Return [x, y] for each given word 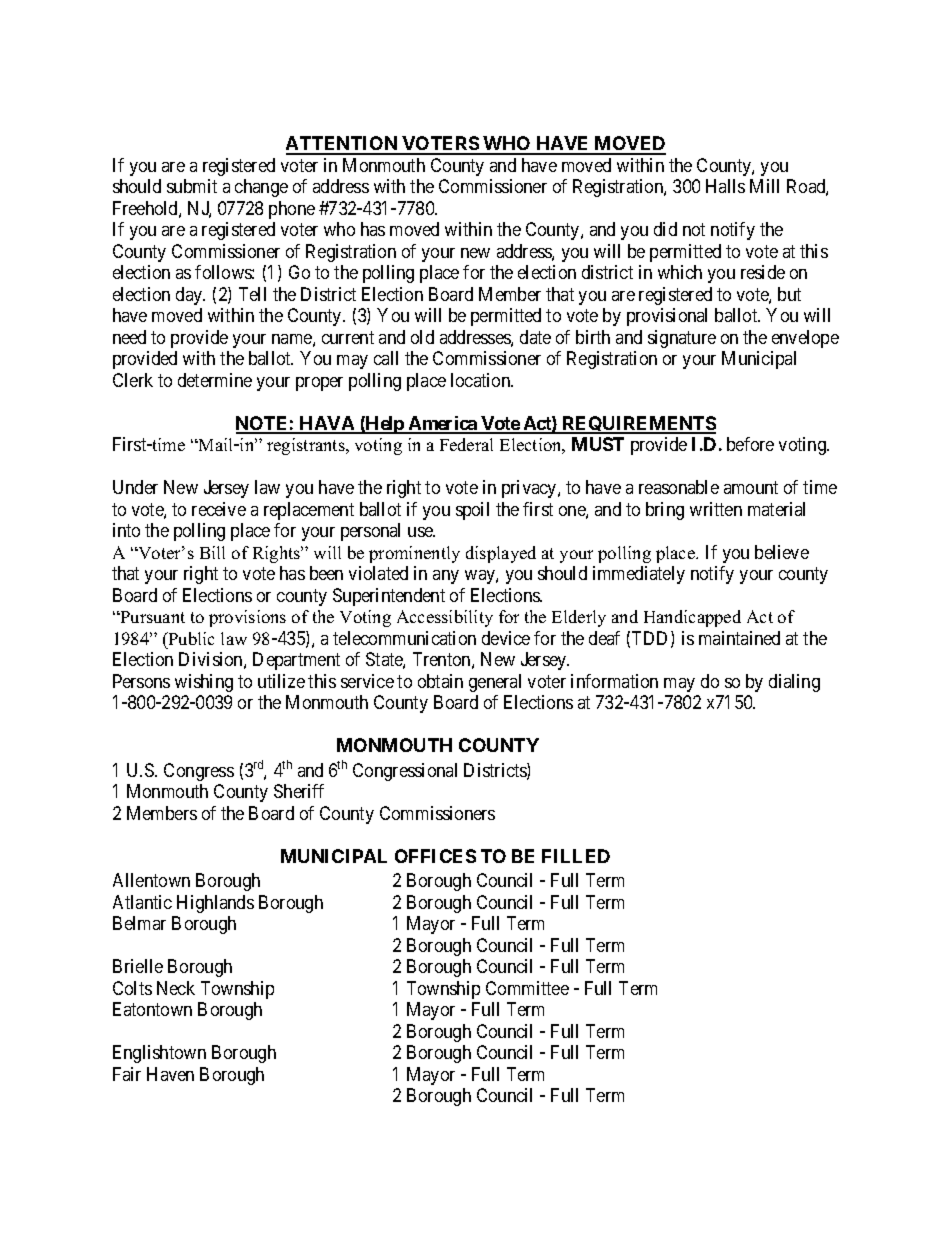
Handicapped [692, 618]
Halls [725, 186]
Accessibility [445, 618]
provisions [247, 618]
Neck [176, 988]
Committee [527, 988]
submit [192, 186]
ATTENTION [343, 145]
